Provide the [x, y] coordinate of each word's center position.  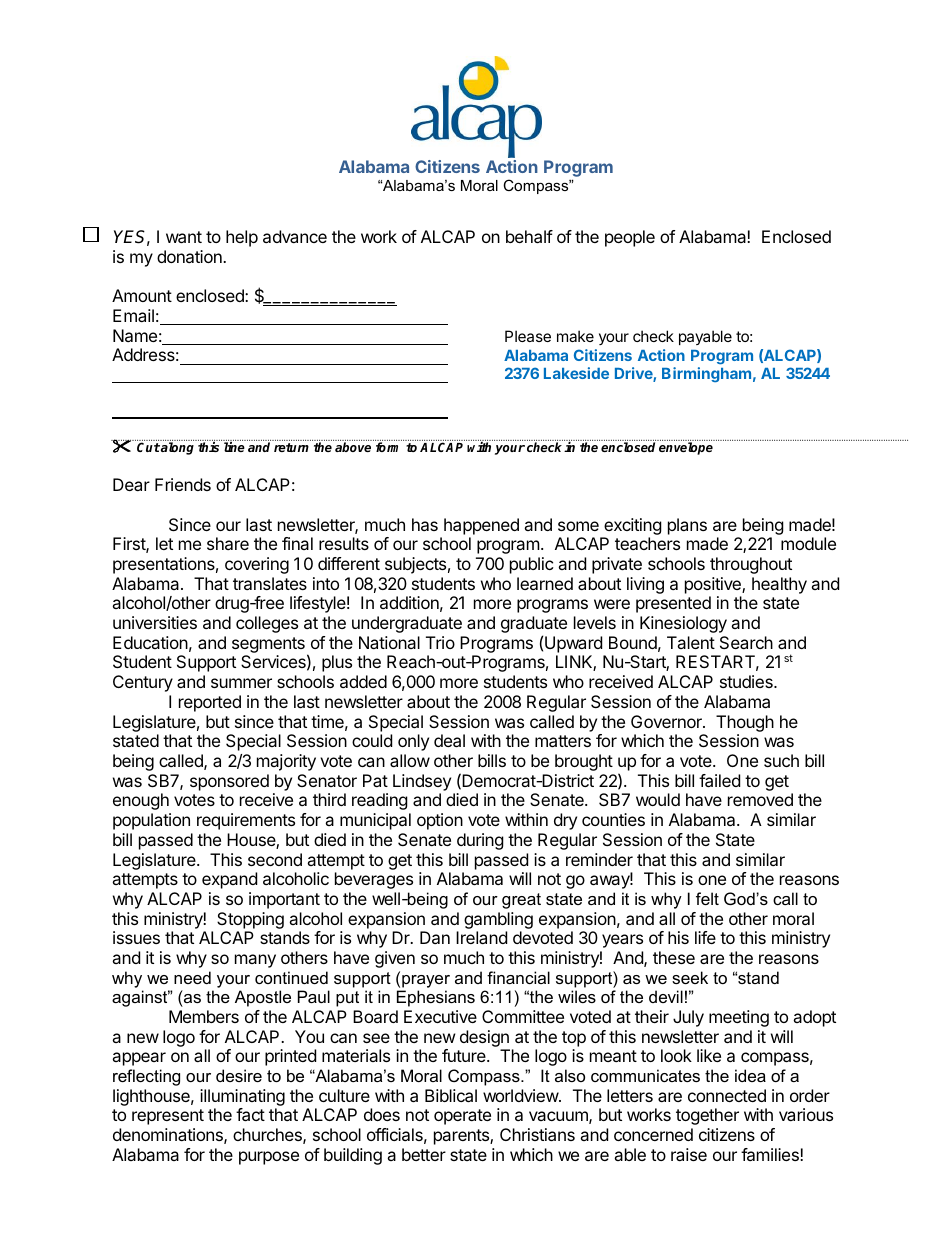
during [480, 841]
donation [190, 256]
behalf [529, 236]
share [228, 543]
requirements [246, 821]
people [630, 238]
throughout [751, 565]
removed [760, 799]
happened [481, 526]
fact [250, 1114]
